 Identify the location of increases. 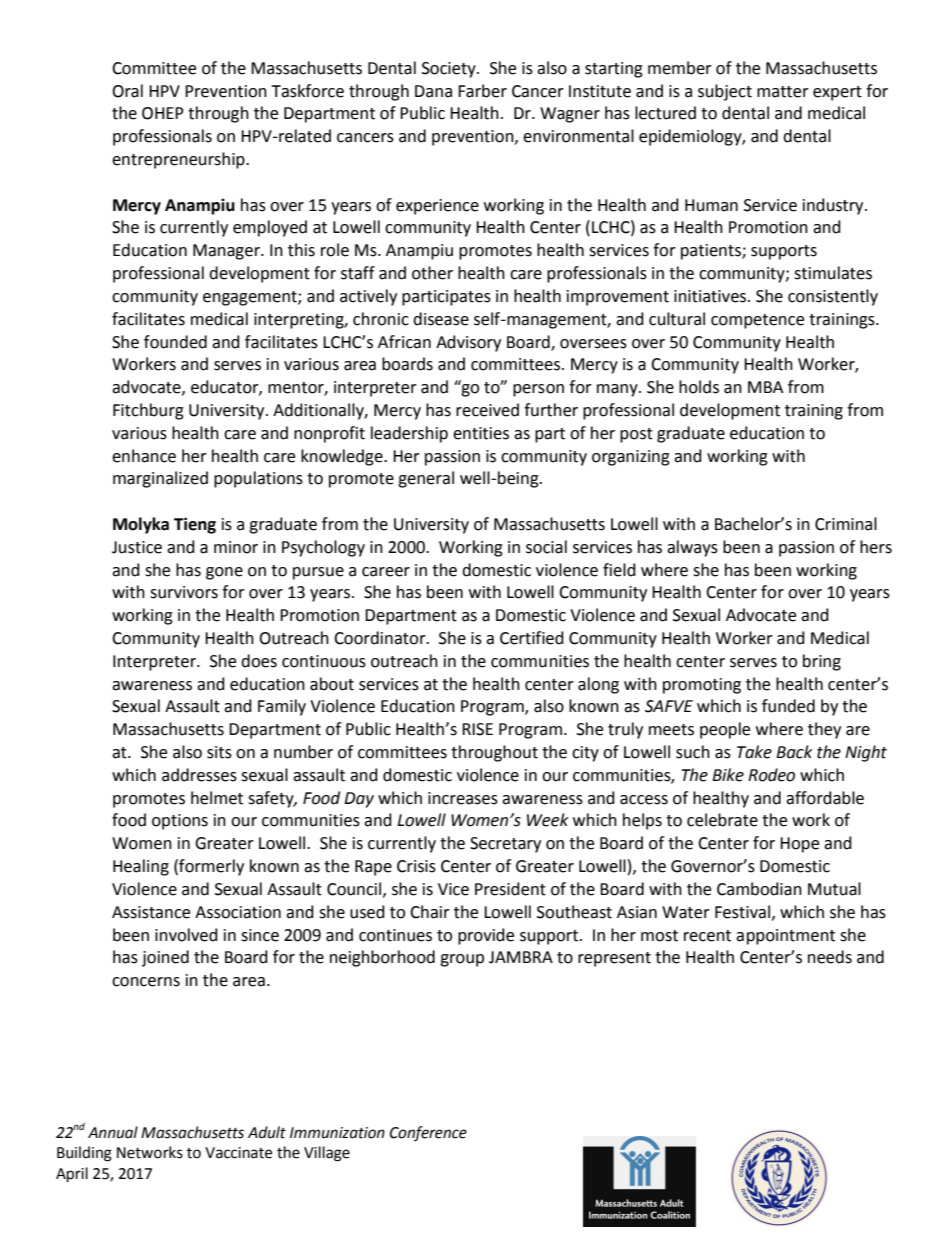
(463, 798).
